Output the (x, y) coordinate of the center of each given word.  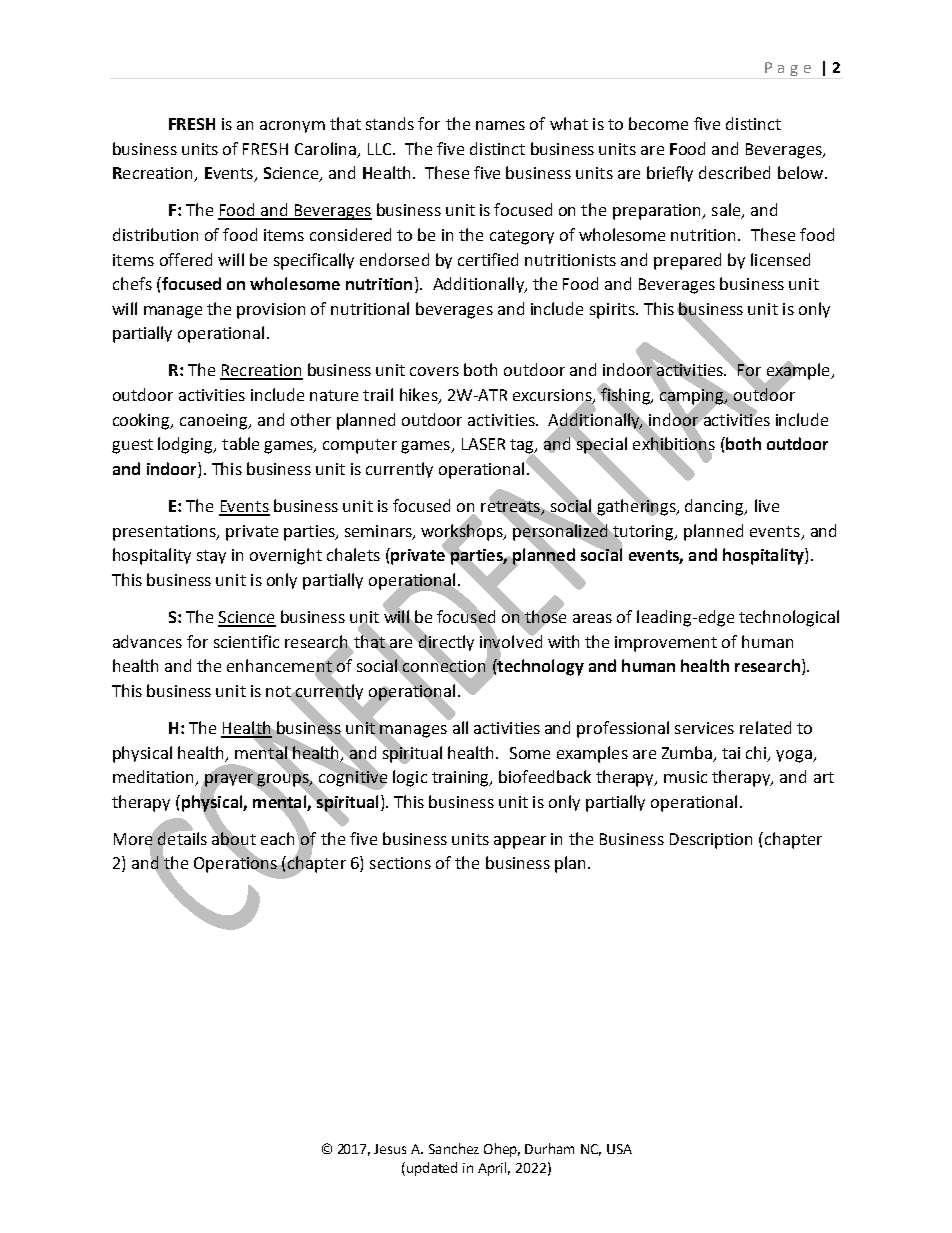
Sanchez (454, 1148)
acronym (292, 127)
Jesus (390, 1149)
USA (619, 1149)
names (500, 125)
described (734, 172)
